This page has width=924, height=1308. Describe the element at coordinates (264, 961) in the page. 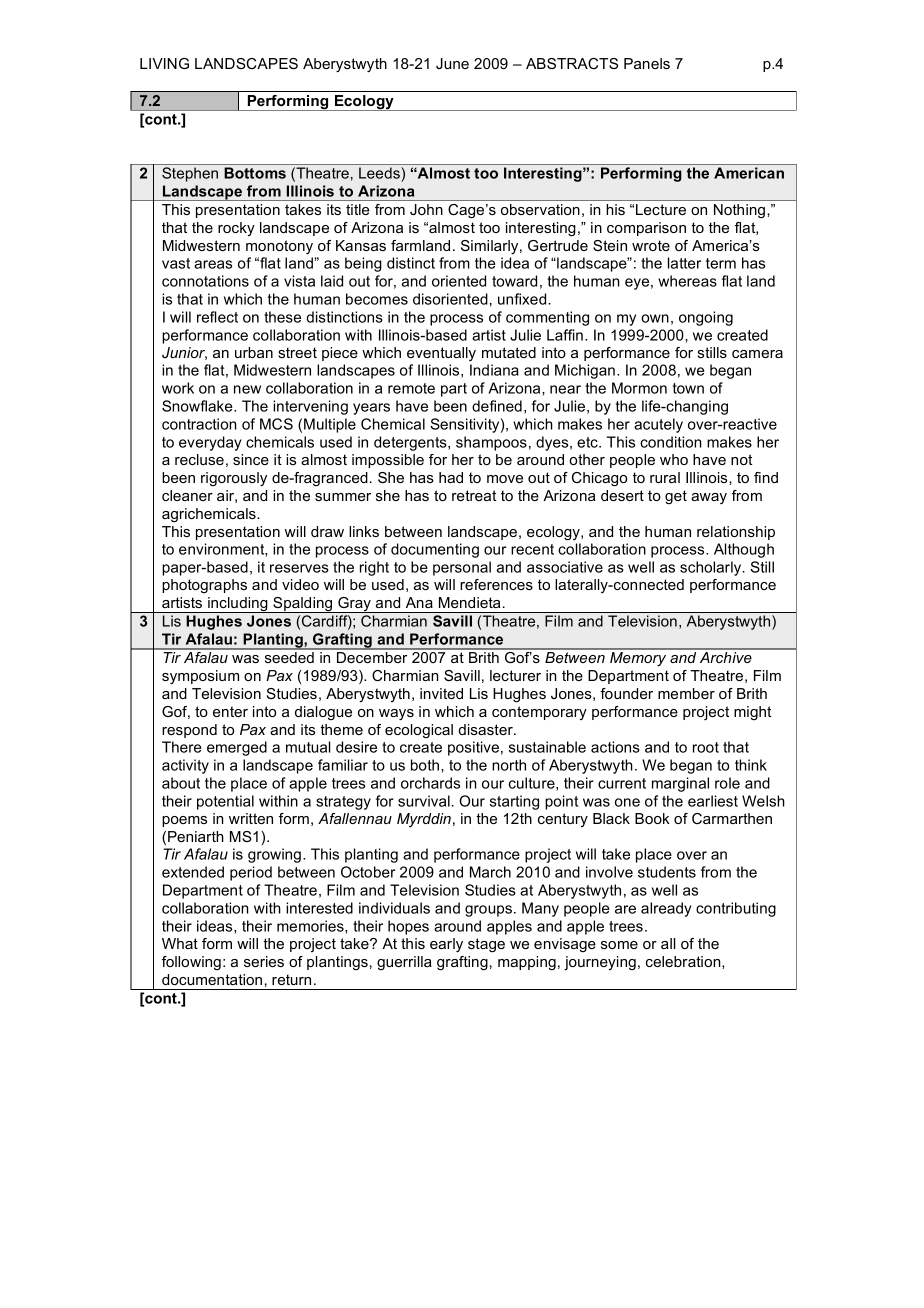

I see `series` at that location.
